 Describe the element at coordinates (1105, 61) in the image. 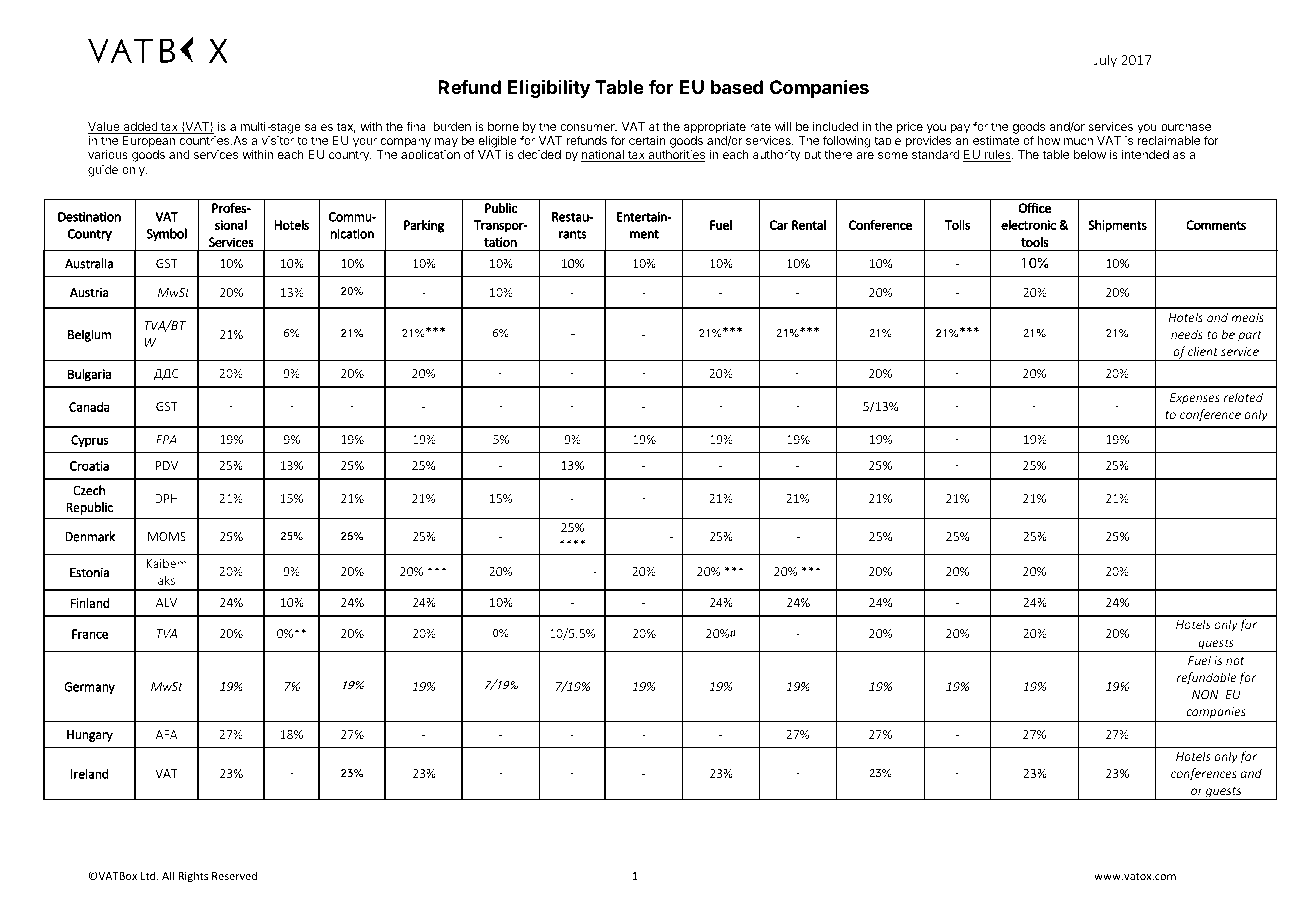

I see `July` at that location.
